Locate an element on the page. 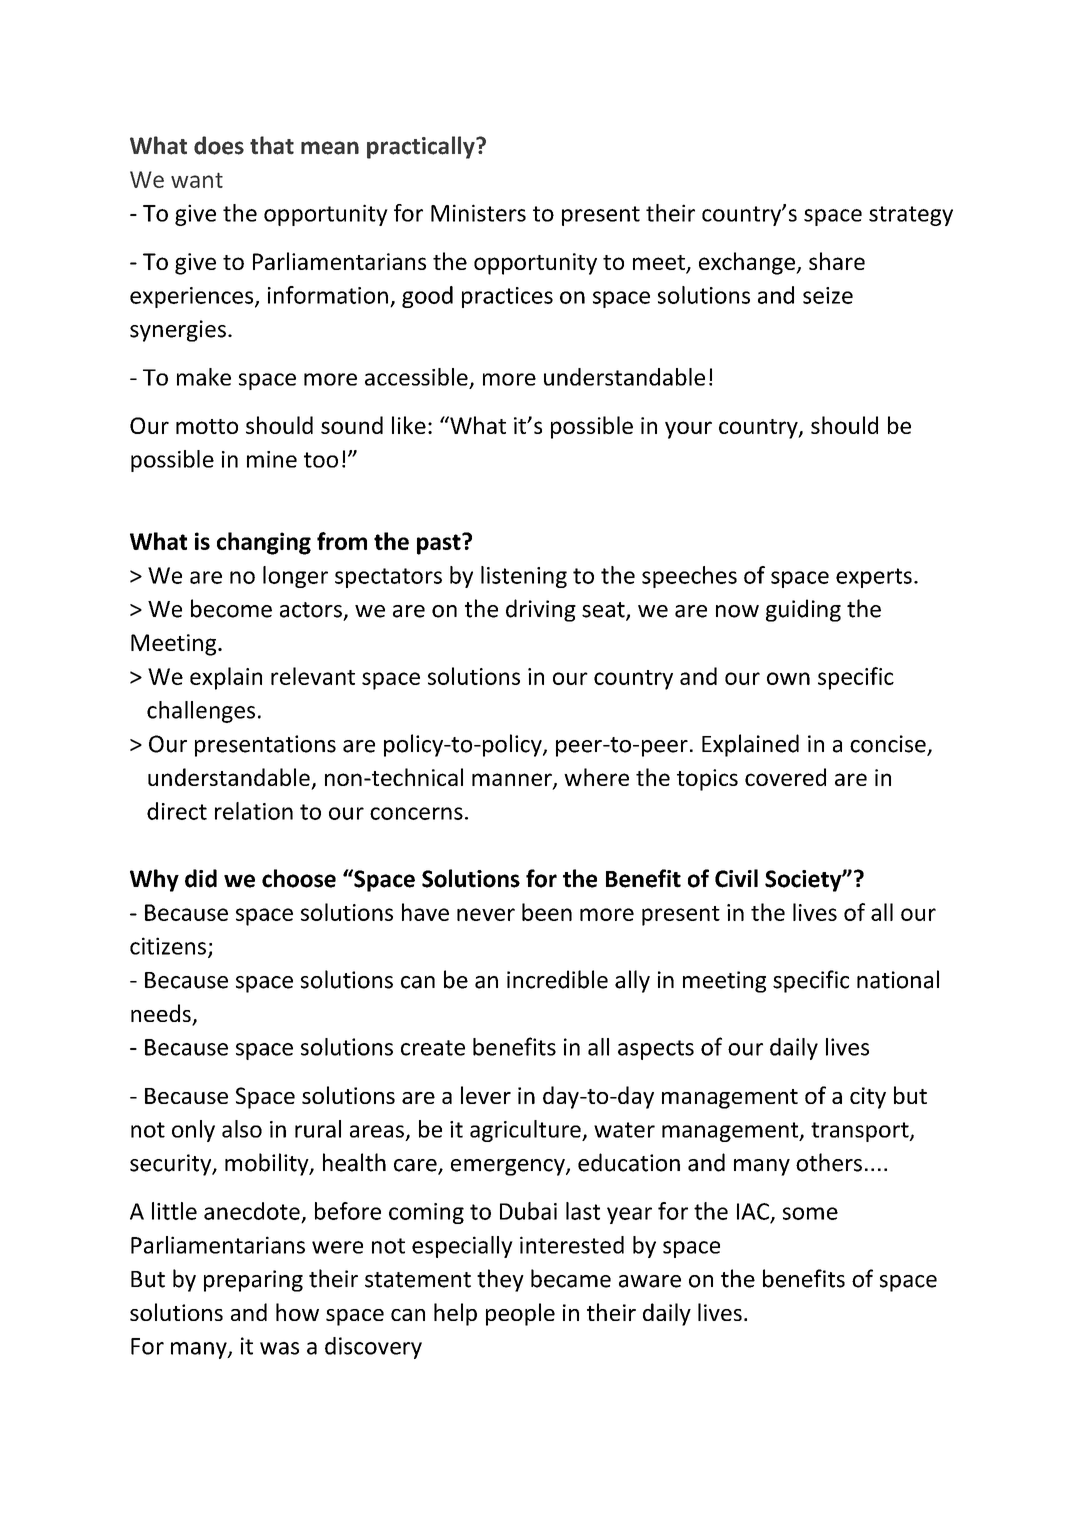 Image resolution: width=1088 pixels, height=1539 pixels. want is located at coordinates (197, 180).
